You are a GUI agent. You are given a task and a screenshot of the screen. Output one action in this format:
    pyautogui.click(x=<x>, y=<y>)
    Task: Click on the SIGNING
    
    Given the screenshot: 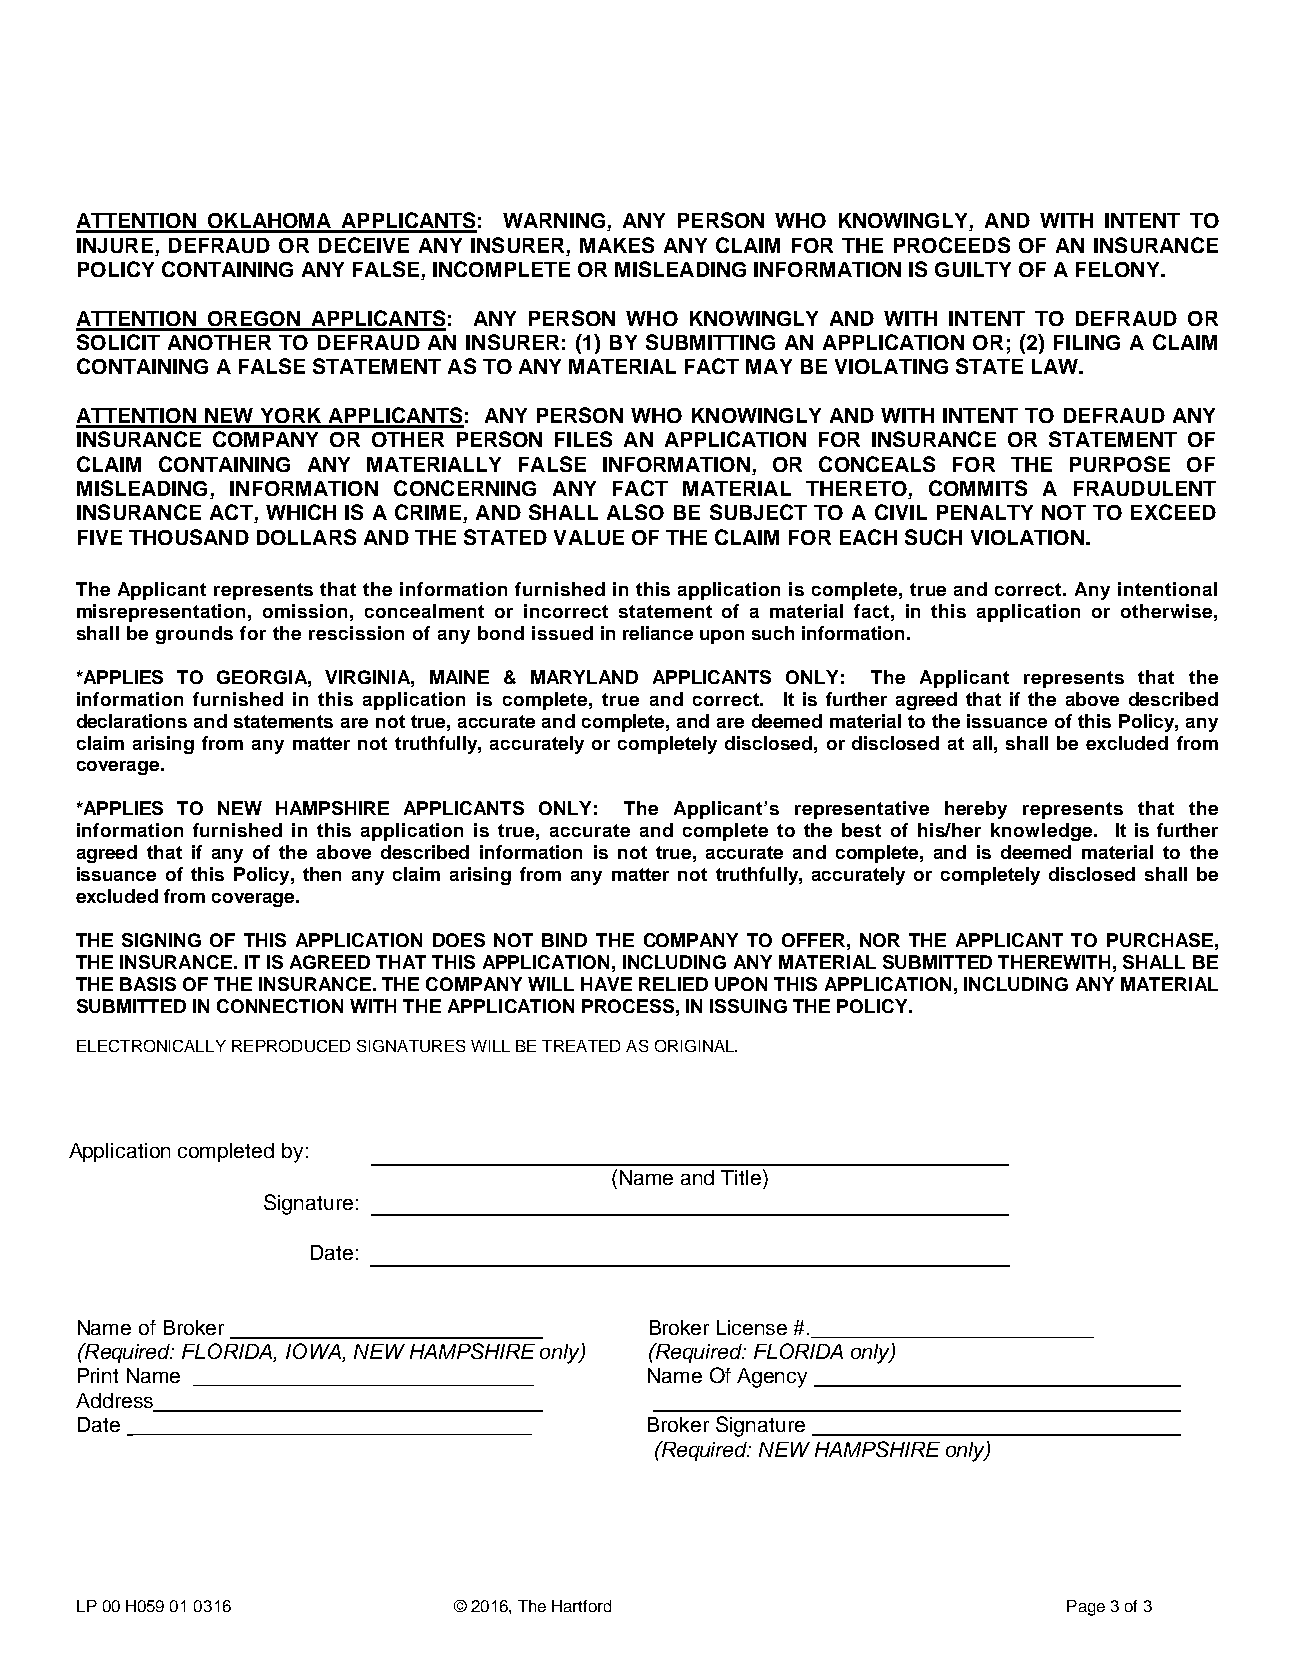 What is the action you would take?
    pyautogui.click(x=161, y=940)
